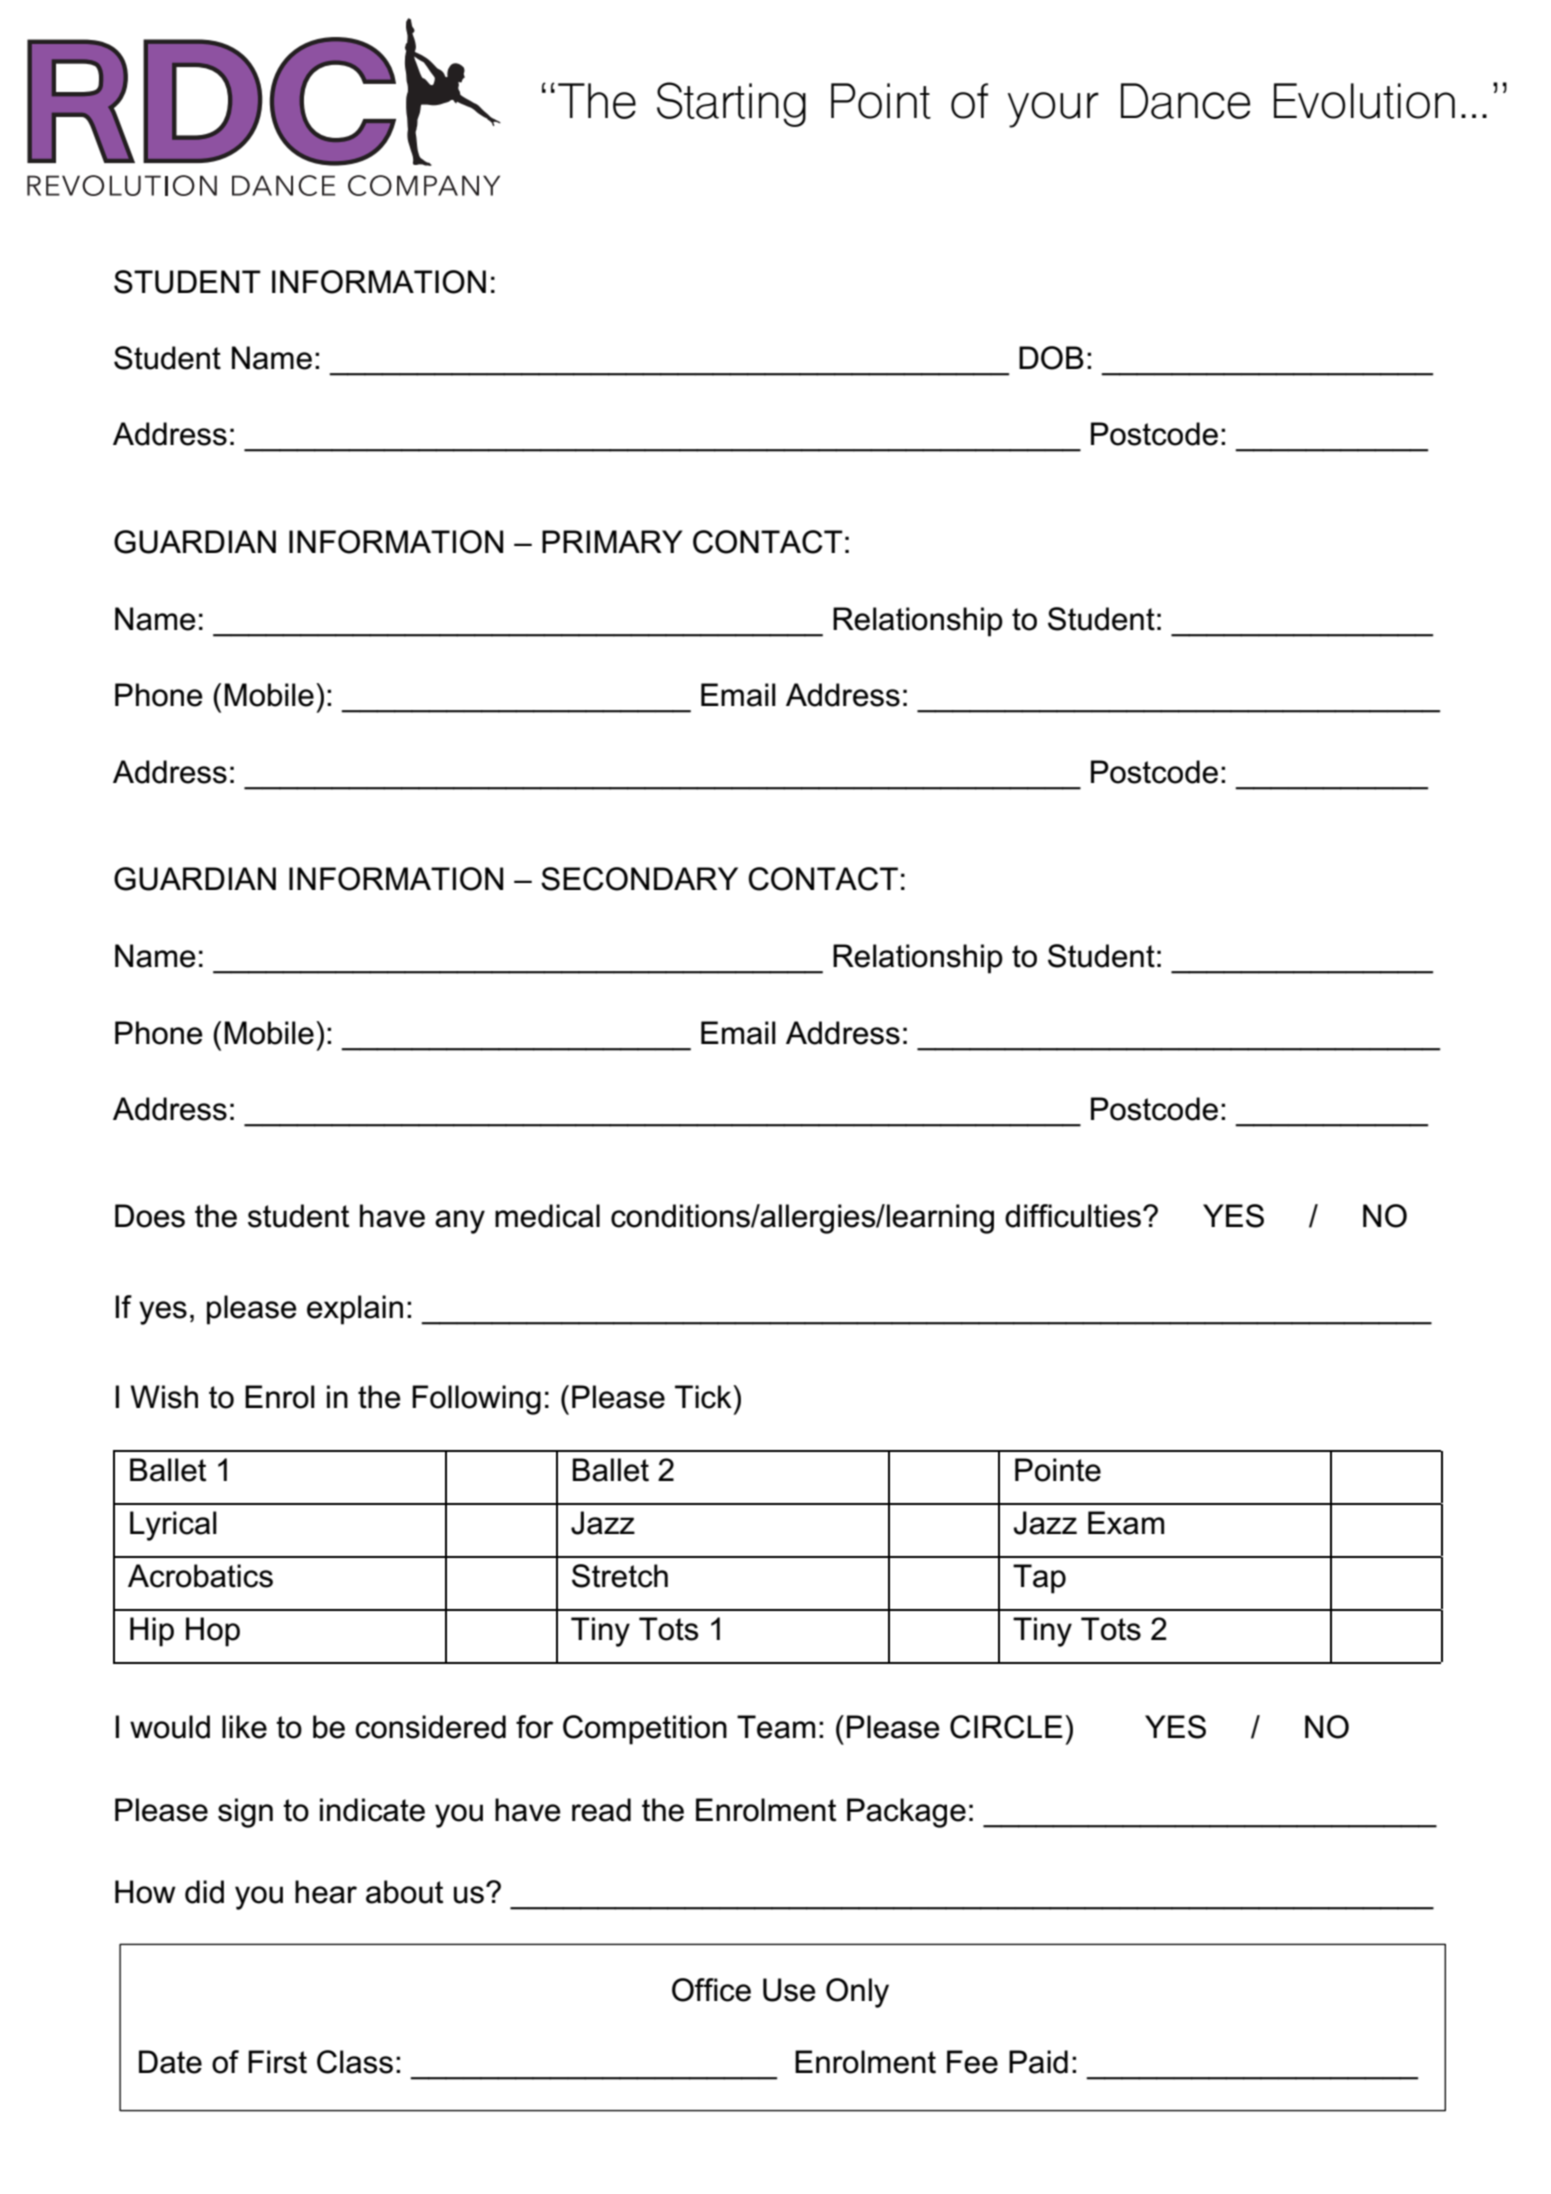 This image has width=1551, height=2194. Describe the element at coordinates (277, 2062) in the image. I see `First` at that location.
